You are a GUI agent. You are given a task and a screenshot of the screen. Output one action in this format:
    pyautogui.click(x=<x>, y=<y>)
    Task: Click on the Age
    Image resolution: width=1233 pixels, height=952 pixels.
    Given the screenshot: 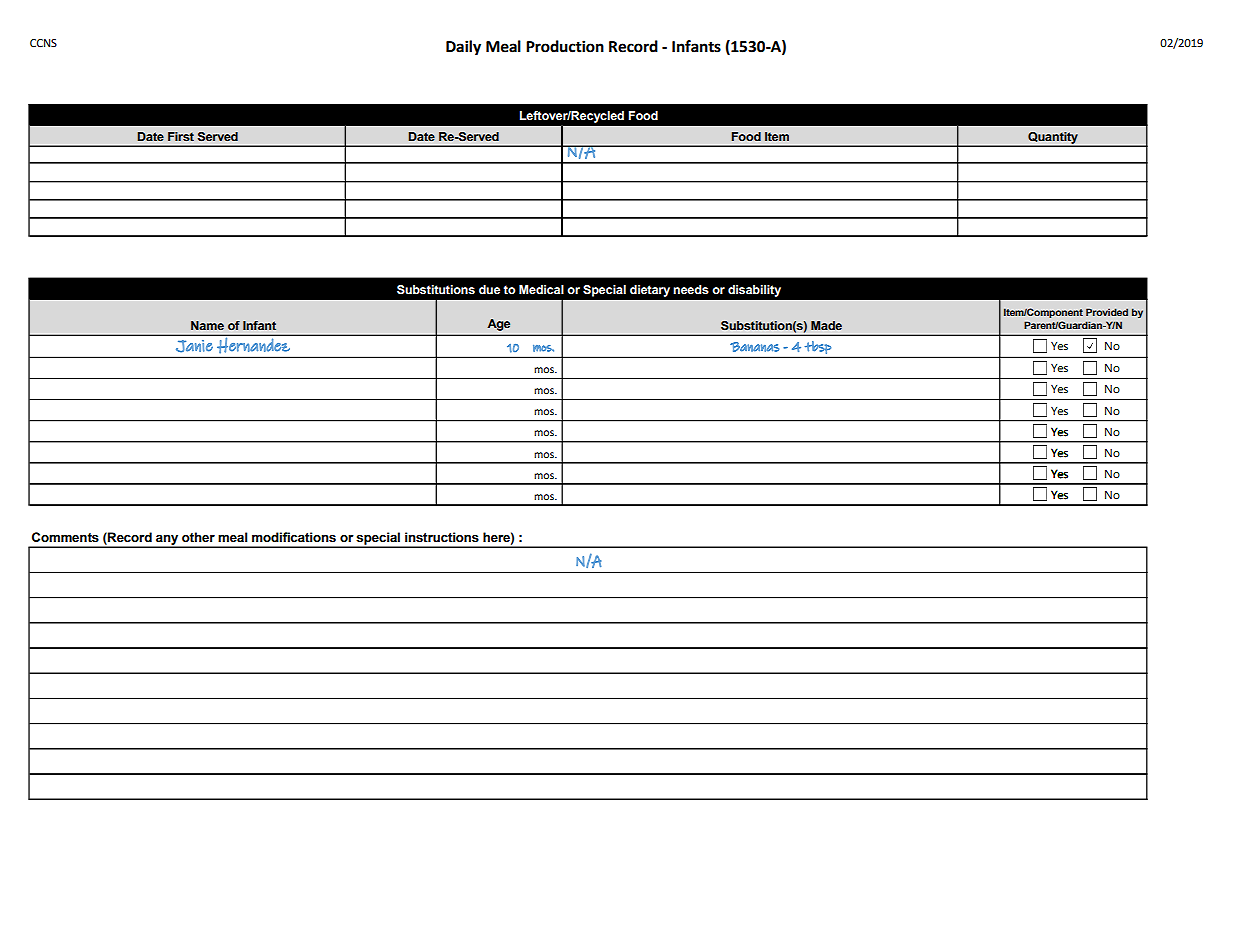 What is the action you would take?
    pyautogui.click(x=498, y=325)
